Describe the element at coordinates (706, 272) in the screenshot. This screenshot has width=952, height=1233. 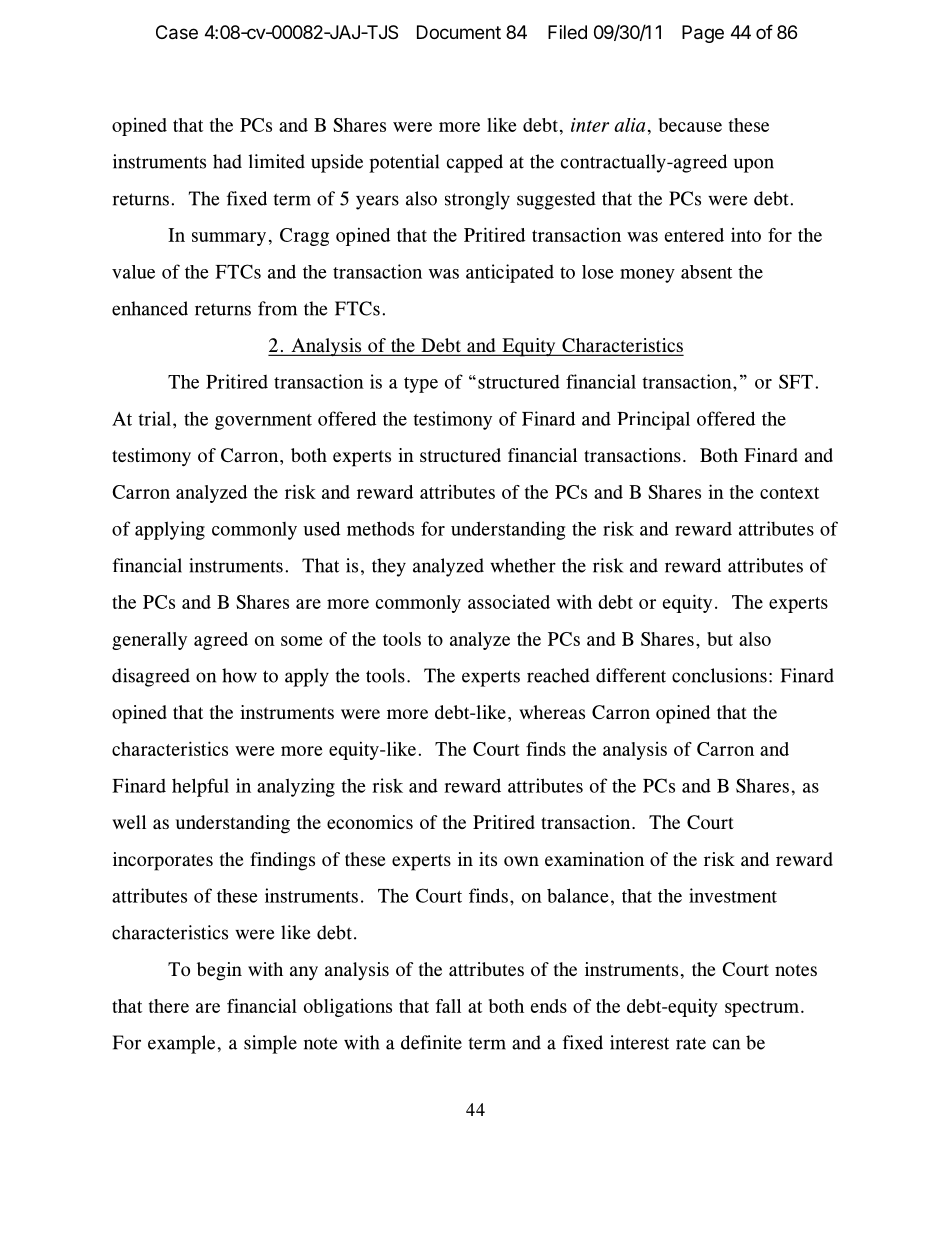
I see `absent` at that location.
